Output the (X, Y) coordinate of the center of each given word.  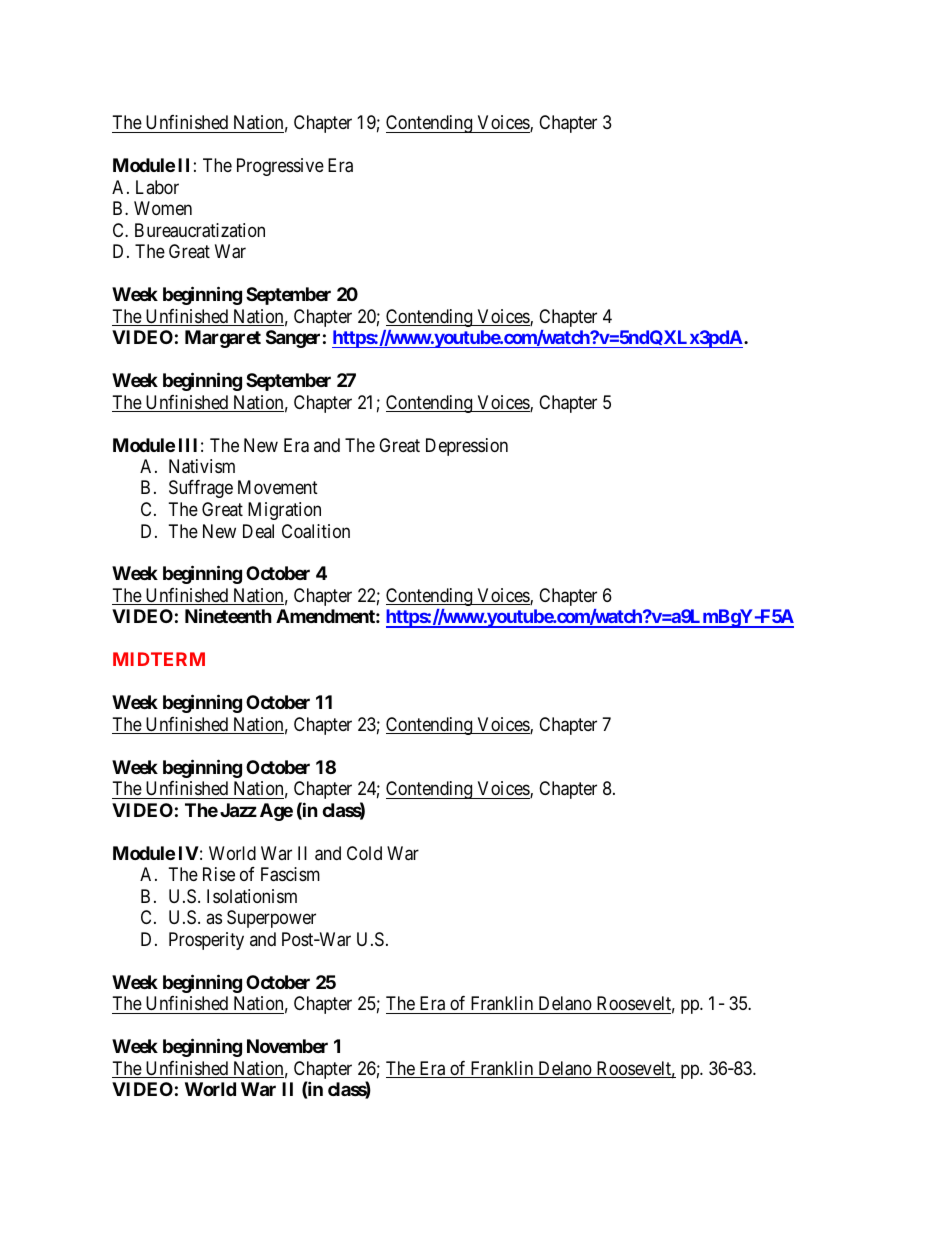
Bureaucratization (200, 230)
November (287, 1046)
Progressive (280, 167)
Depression (467, 447)
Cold (364, 853)
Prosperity (206, 941)
